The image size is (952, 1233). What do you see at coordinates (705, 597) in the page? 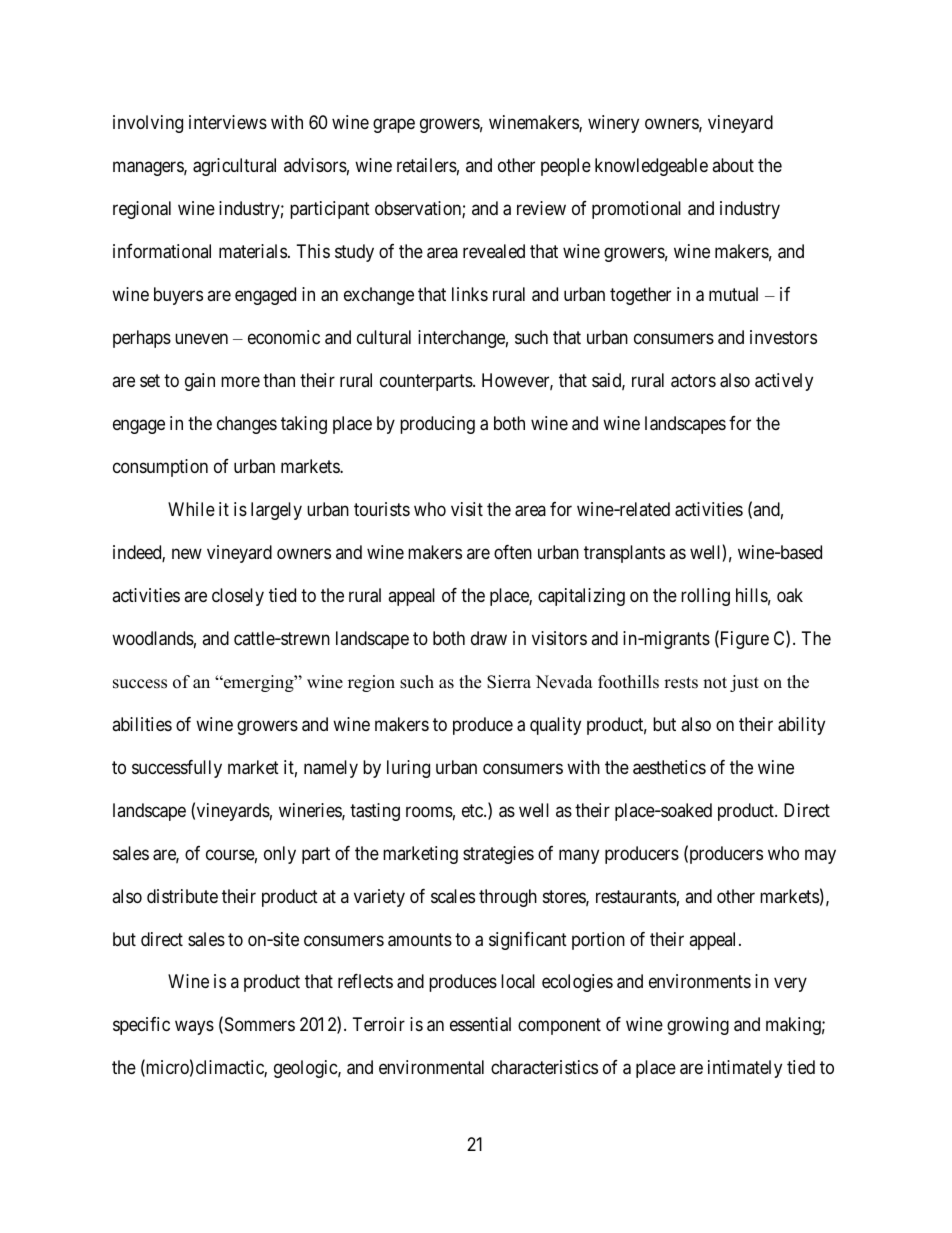
I see `rolling` at bounding box center [705, 597].
